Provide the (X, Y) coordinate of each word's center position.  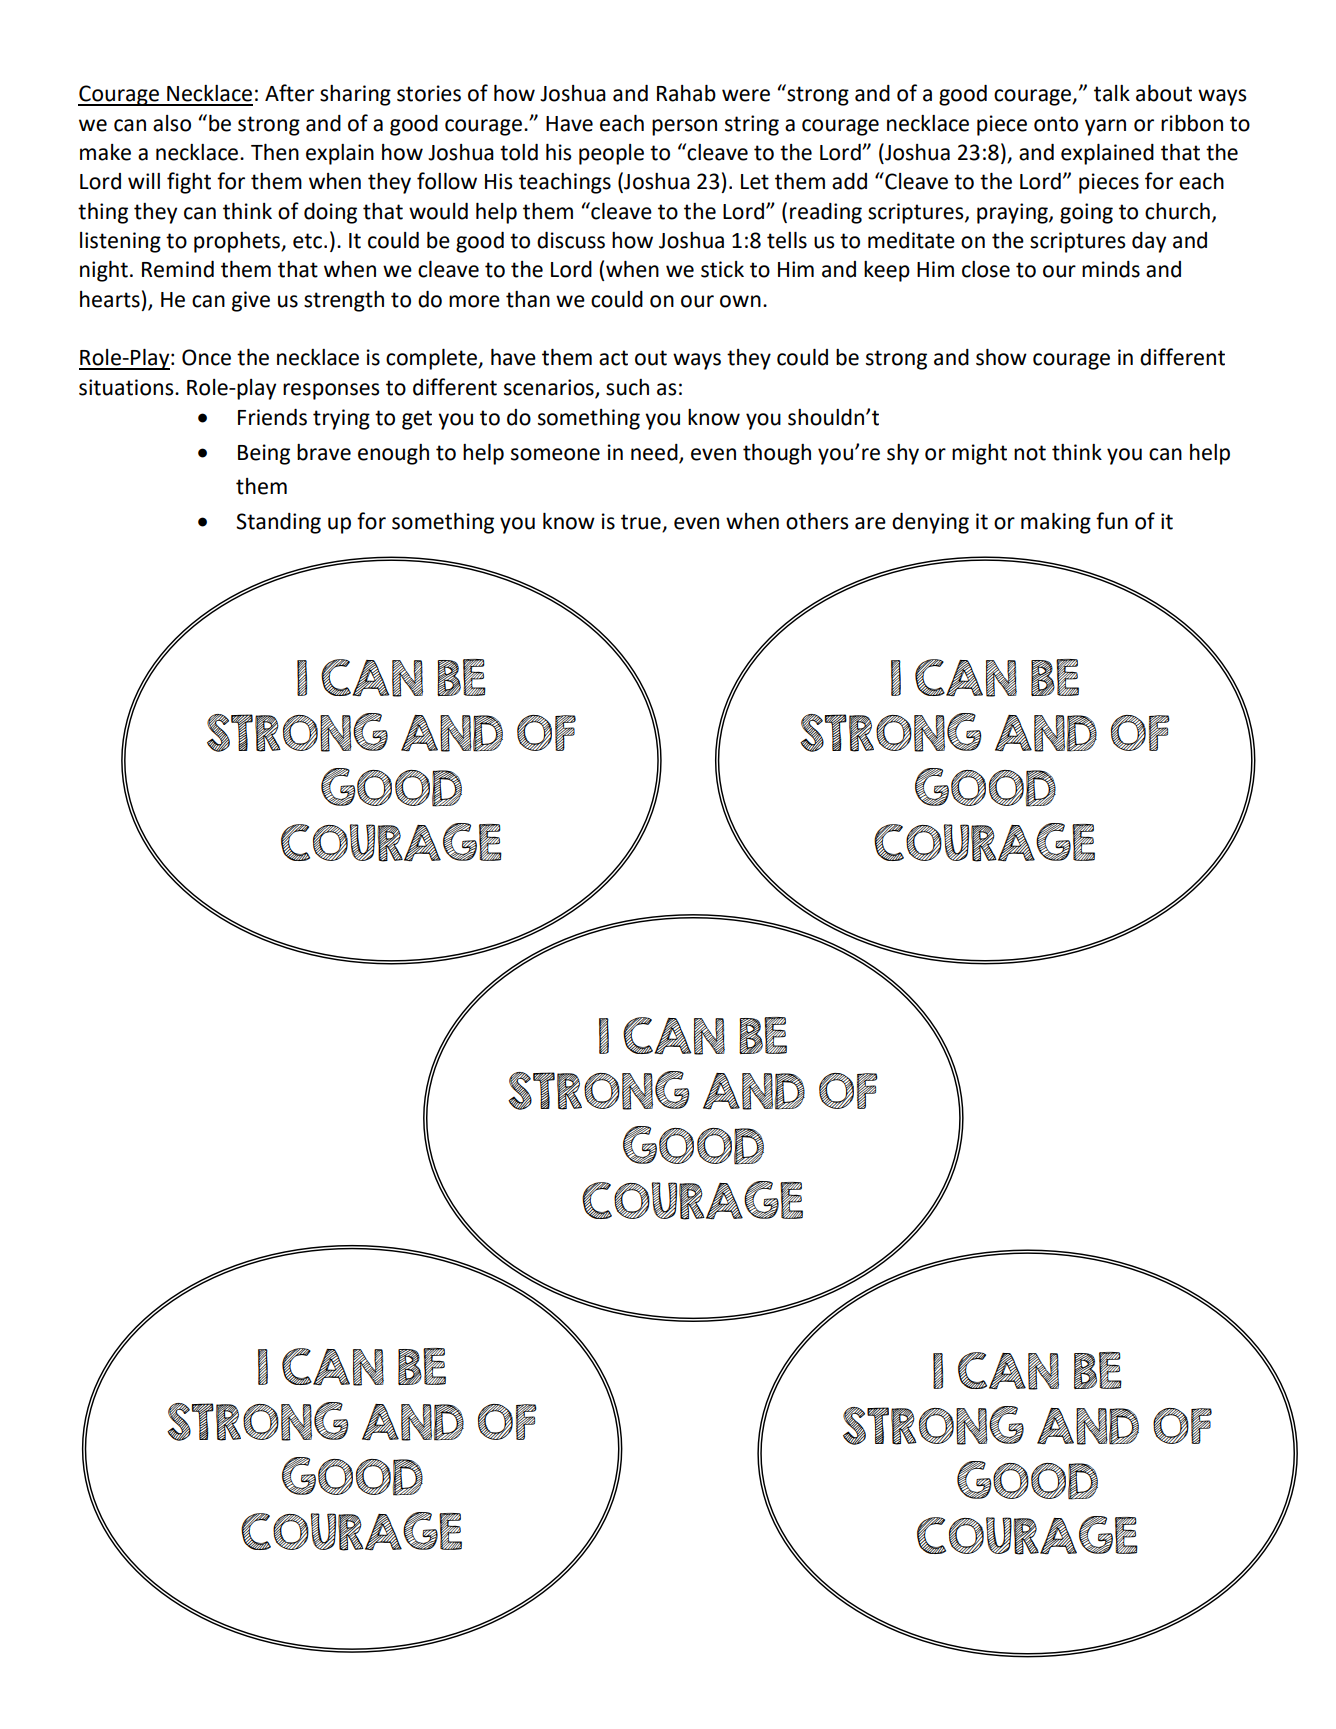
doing (330, 213)
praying (1013, 213)
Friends (272, 417)
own (740, 301)
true (642, 523)
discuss (571, 240)
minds (1111, 269)
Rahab (686, 93)
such (627, 387)
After (289, 93)
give (251, 301)
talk (1112, 93)
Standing (278, 523)
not (1030, 453)
